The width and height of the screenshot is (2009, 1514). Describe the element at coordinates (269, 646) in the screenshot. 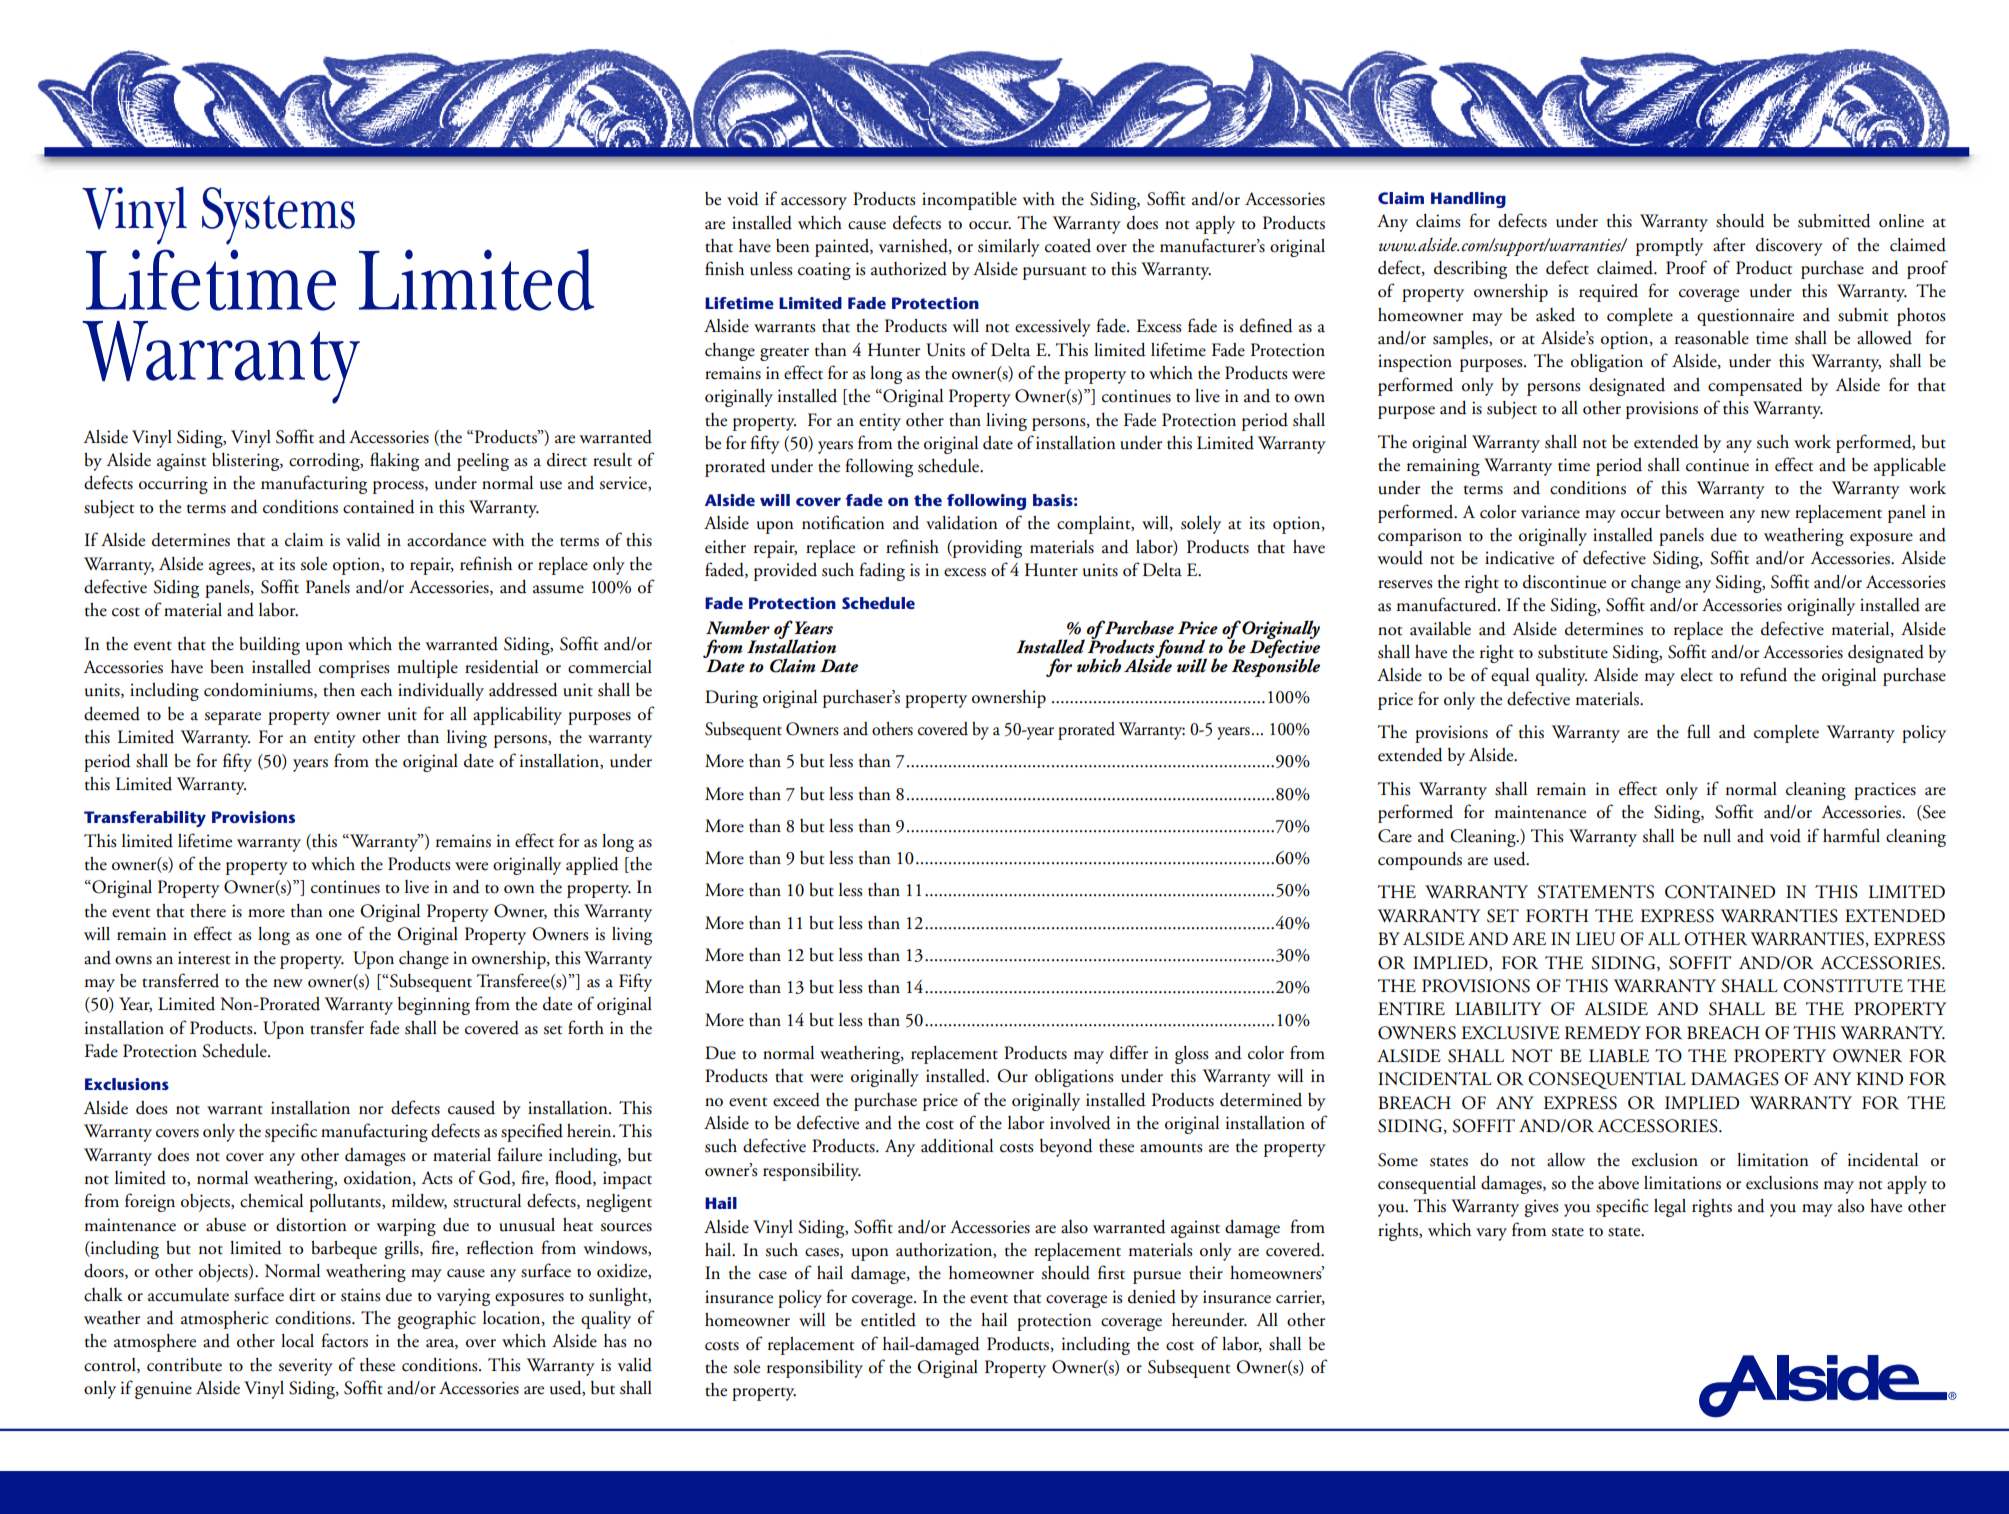

I see `building` at that location.
